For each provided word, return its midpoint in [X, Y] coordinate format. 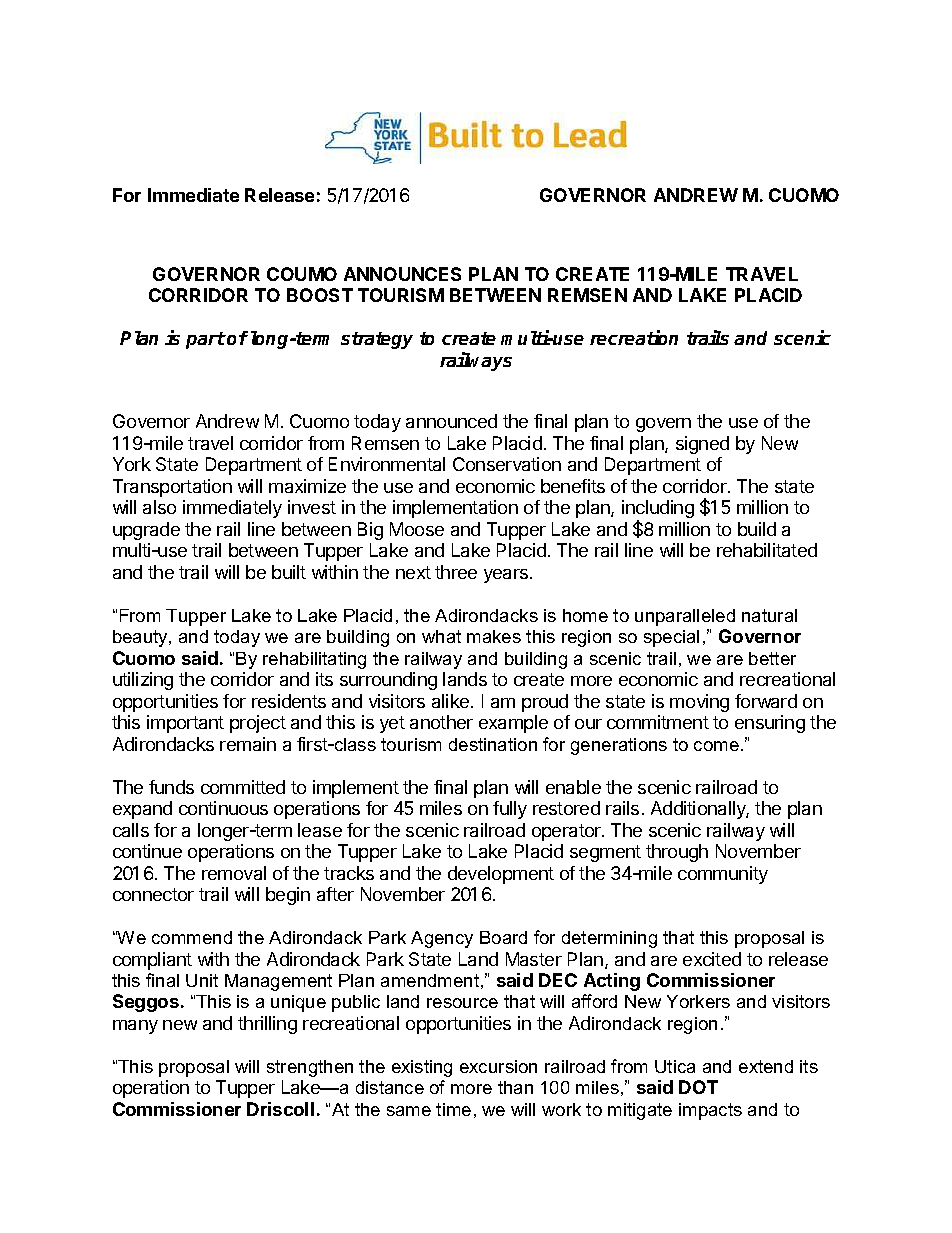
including [658, 510]
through [677, 853]
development [501, 875]
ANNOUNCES [402, 274]
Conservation [507, 464]
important [185, 724]
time [453, 1109]
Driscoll [280, 1109]
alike [452, 701]
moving [699, 703]
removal [234, 873]
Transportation [172, 488]
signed [702, 445]
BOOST [320, 295]
